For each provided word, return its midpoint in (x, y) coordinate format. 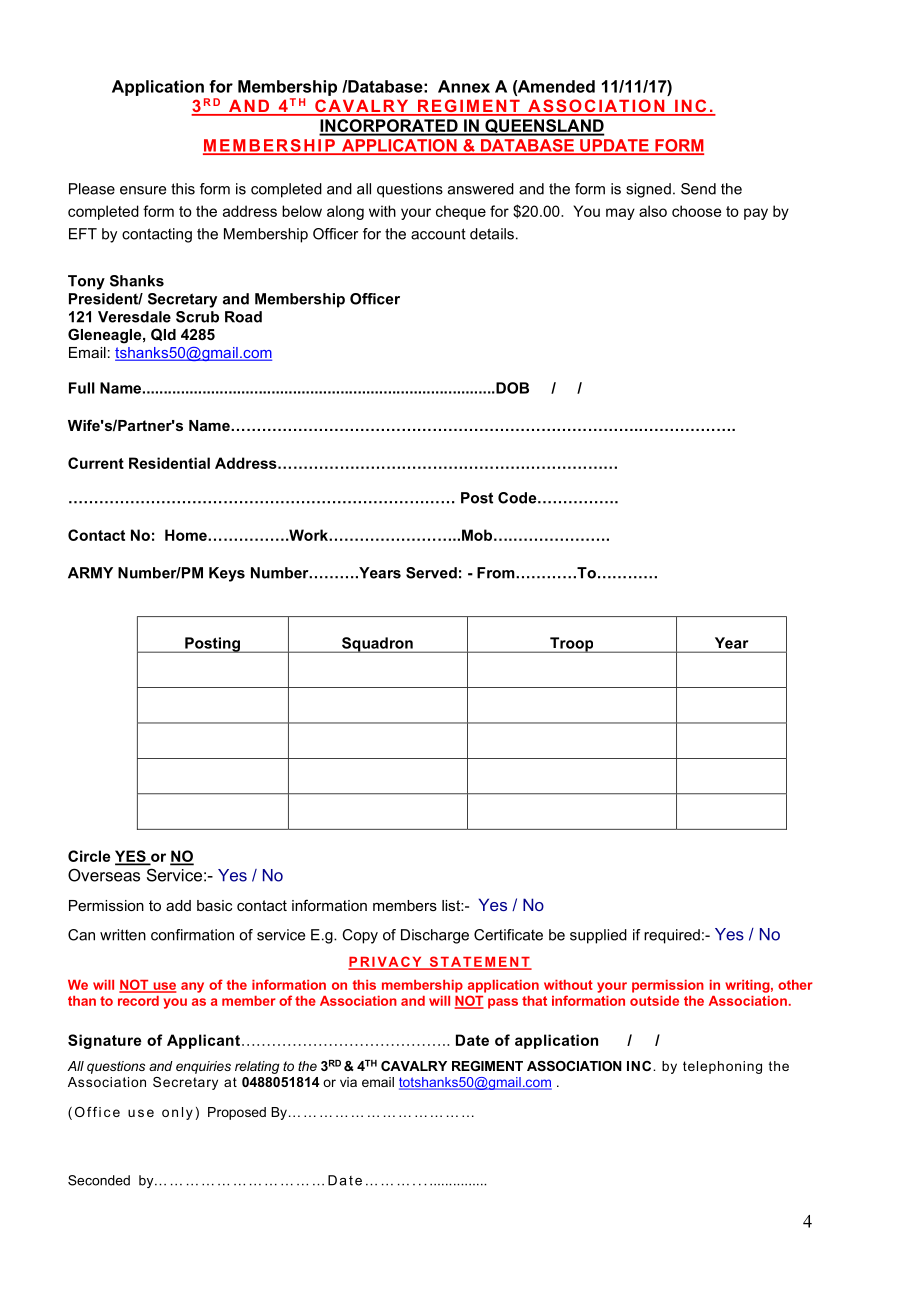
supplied (598, 936)
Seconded (99, 1180)
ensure (143, 190)
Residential (169, 463)
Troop (572, 645)
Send (698, 189)
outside (654, 1001)
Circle (89, 856)
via (348, 1082)
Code (518, 498)
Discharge (435, 936)
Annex (464, 86)
